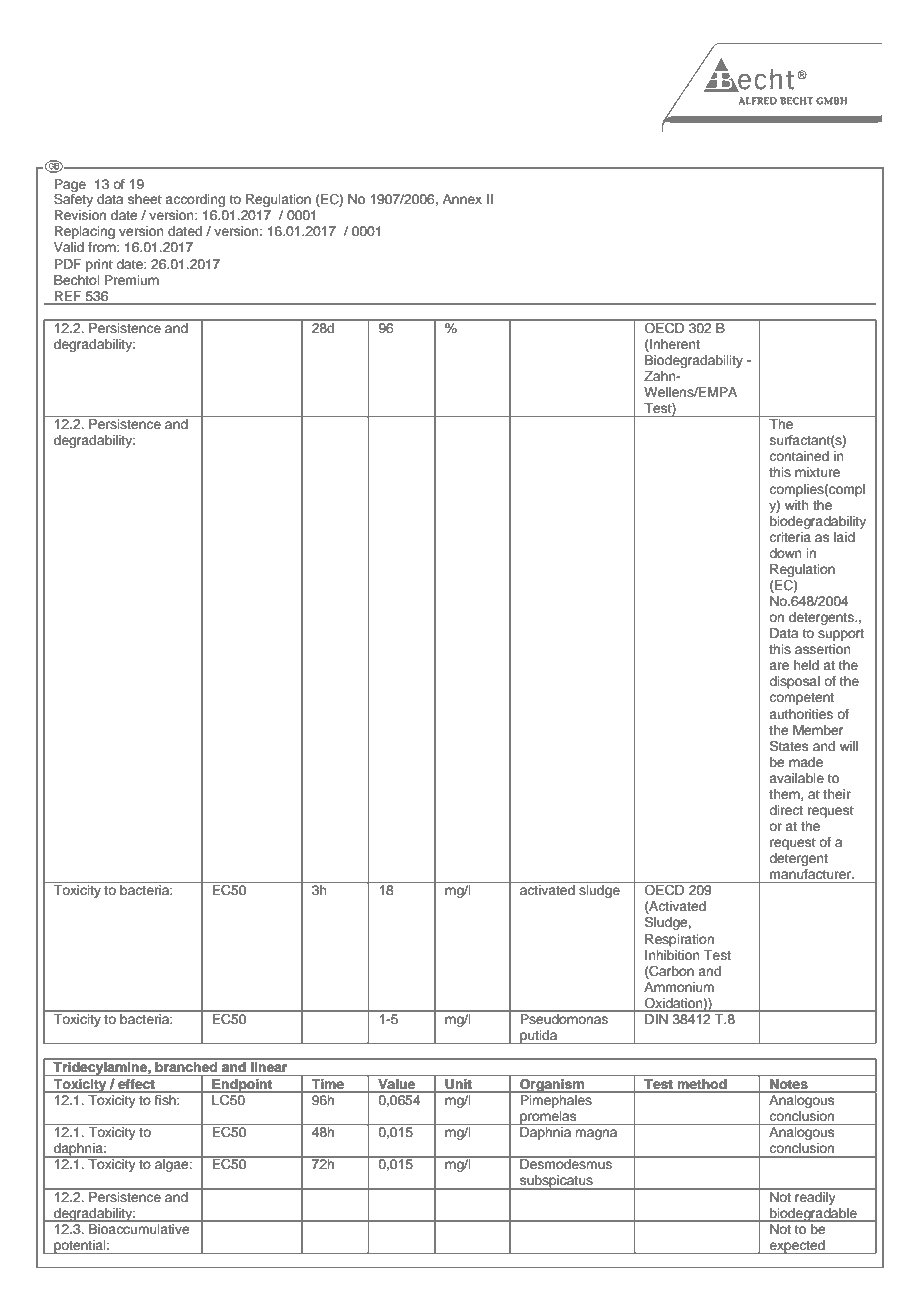  What do you see at coordinates (131, 280) in the screenshot?
I see `Premium` at bounding box center [131, 280].
